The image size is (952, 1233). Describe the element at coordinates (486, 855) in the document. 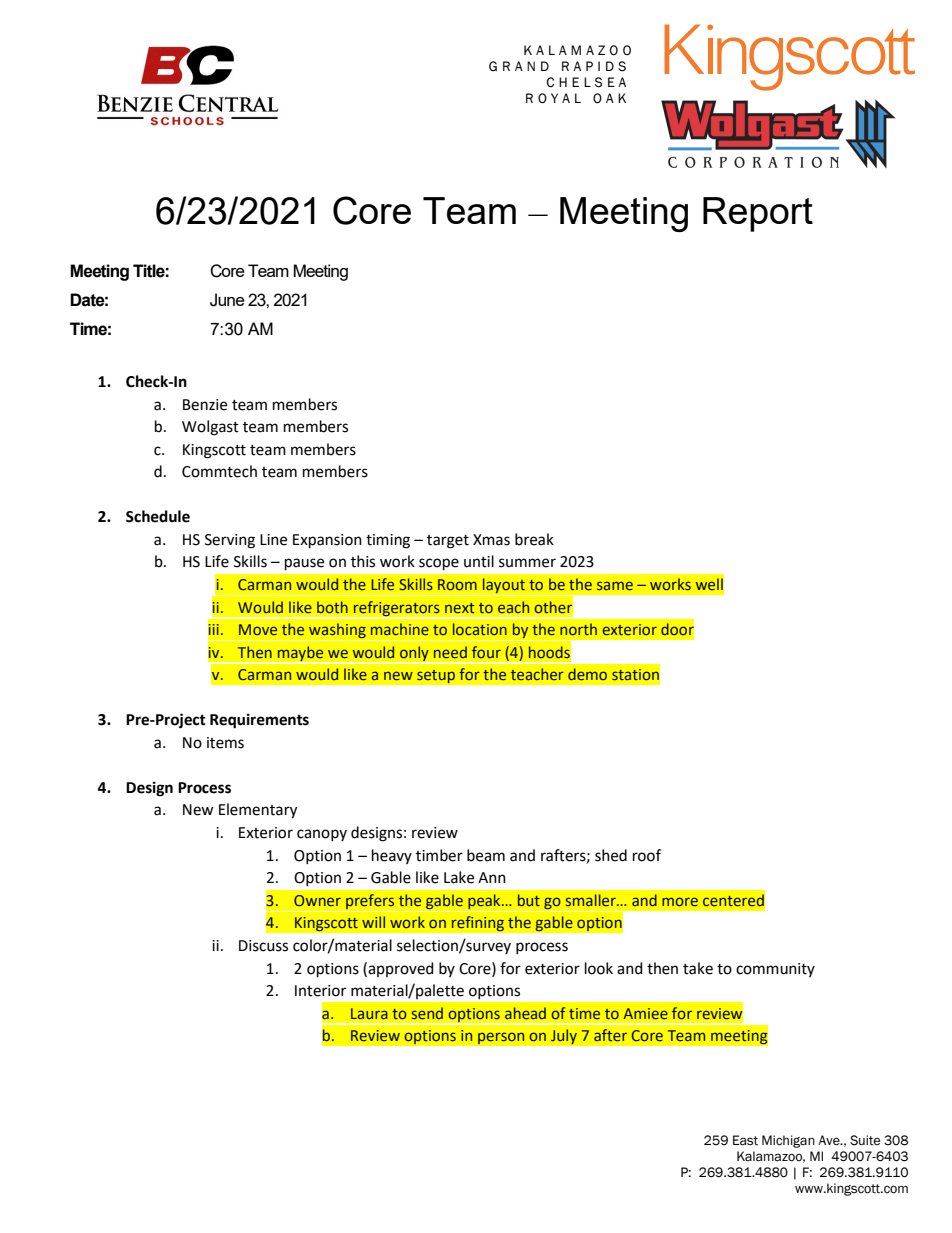

I see `beam` at that location.
